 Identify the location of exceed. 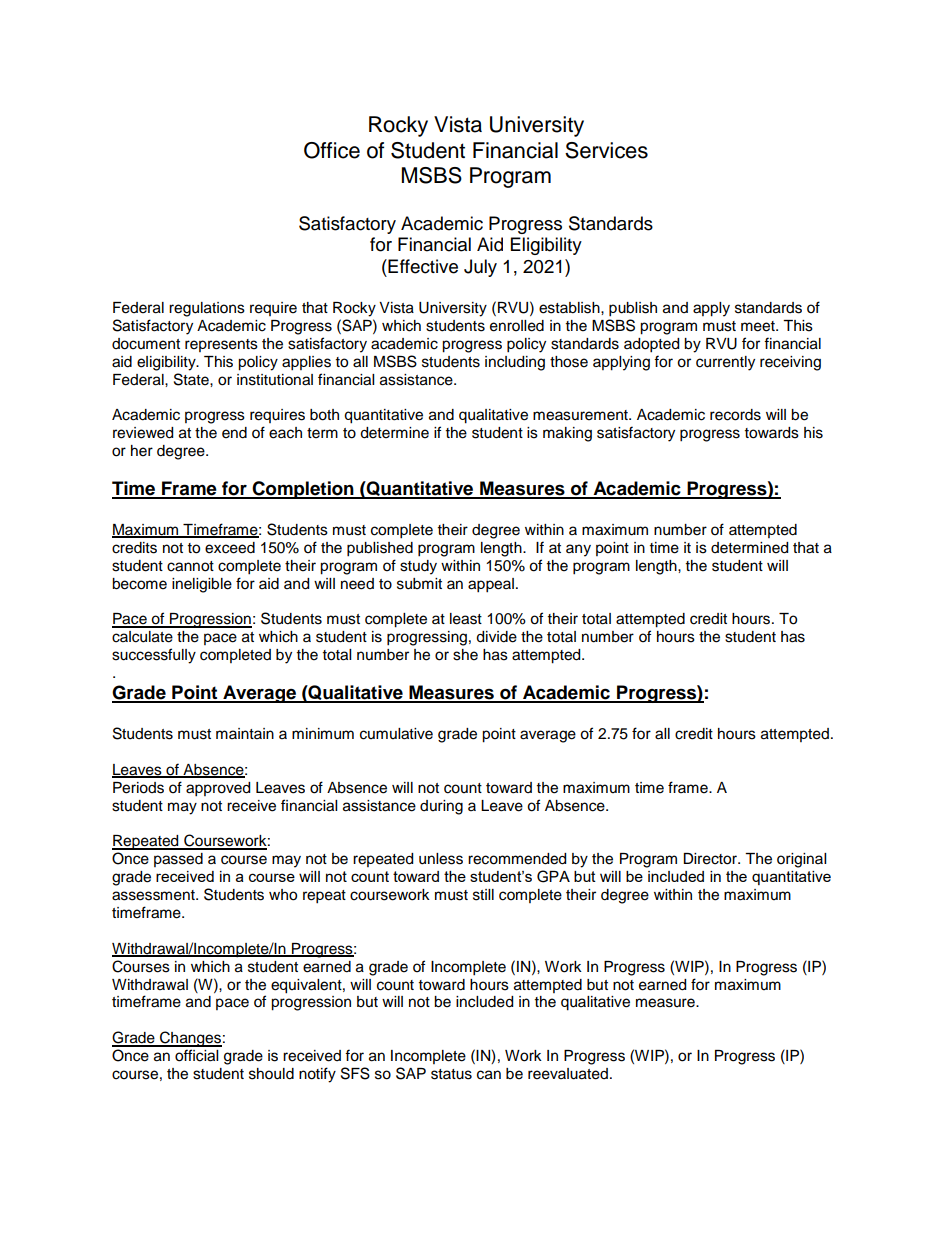
(230, 548).
